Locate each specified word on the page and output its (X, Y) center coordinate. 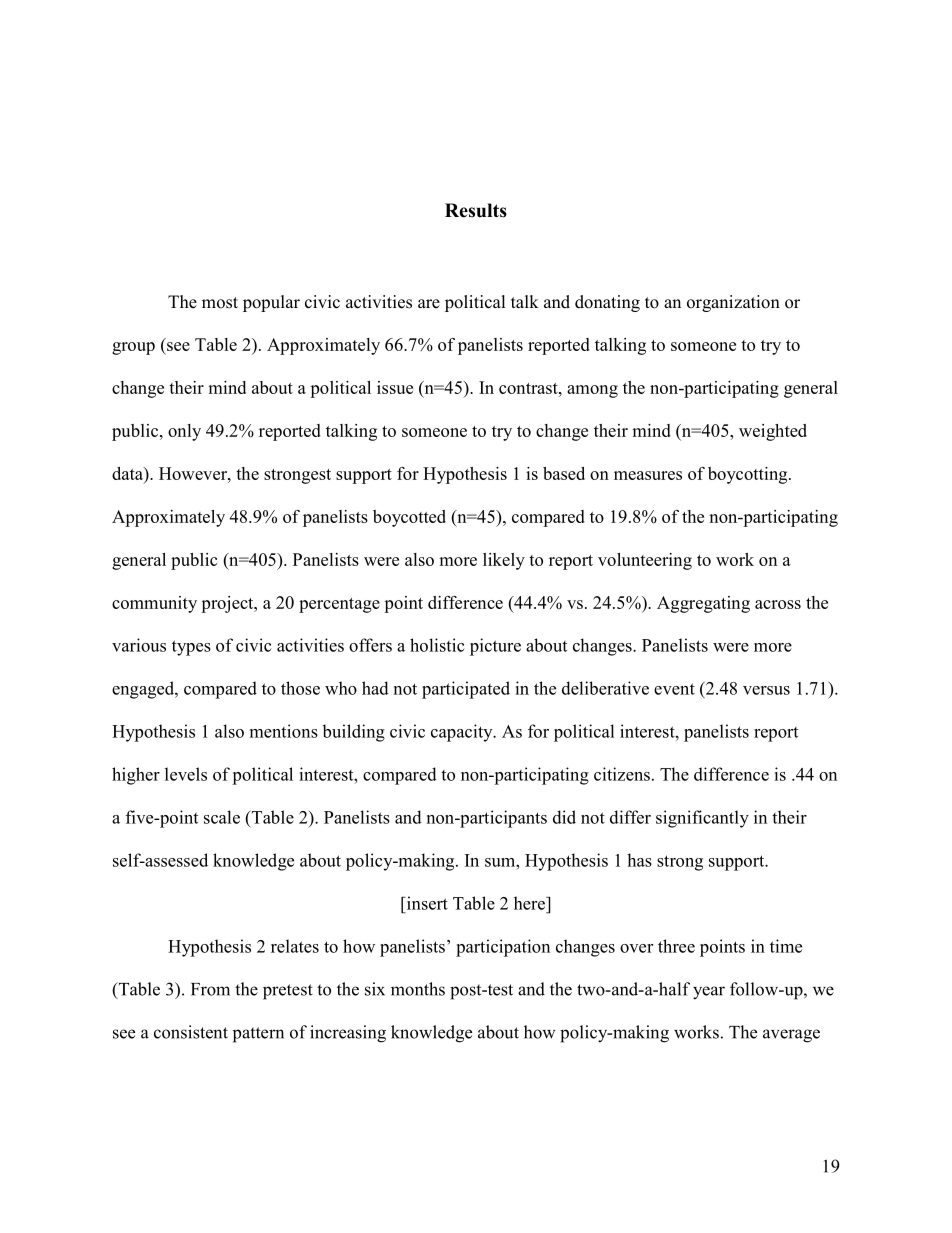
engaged (144, 690)
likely (504, 561)
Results (476, 210)
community (154, 604)
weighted (773, 432)
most (220, 303)
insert (426, 903)
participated (466, 690)
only (184, 432)
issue (395, 387)
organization (733, 303)
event (674, 689)
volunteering (645, 561)
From (210, 989)
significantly (702, 819)
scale (222, 817)
